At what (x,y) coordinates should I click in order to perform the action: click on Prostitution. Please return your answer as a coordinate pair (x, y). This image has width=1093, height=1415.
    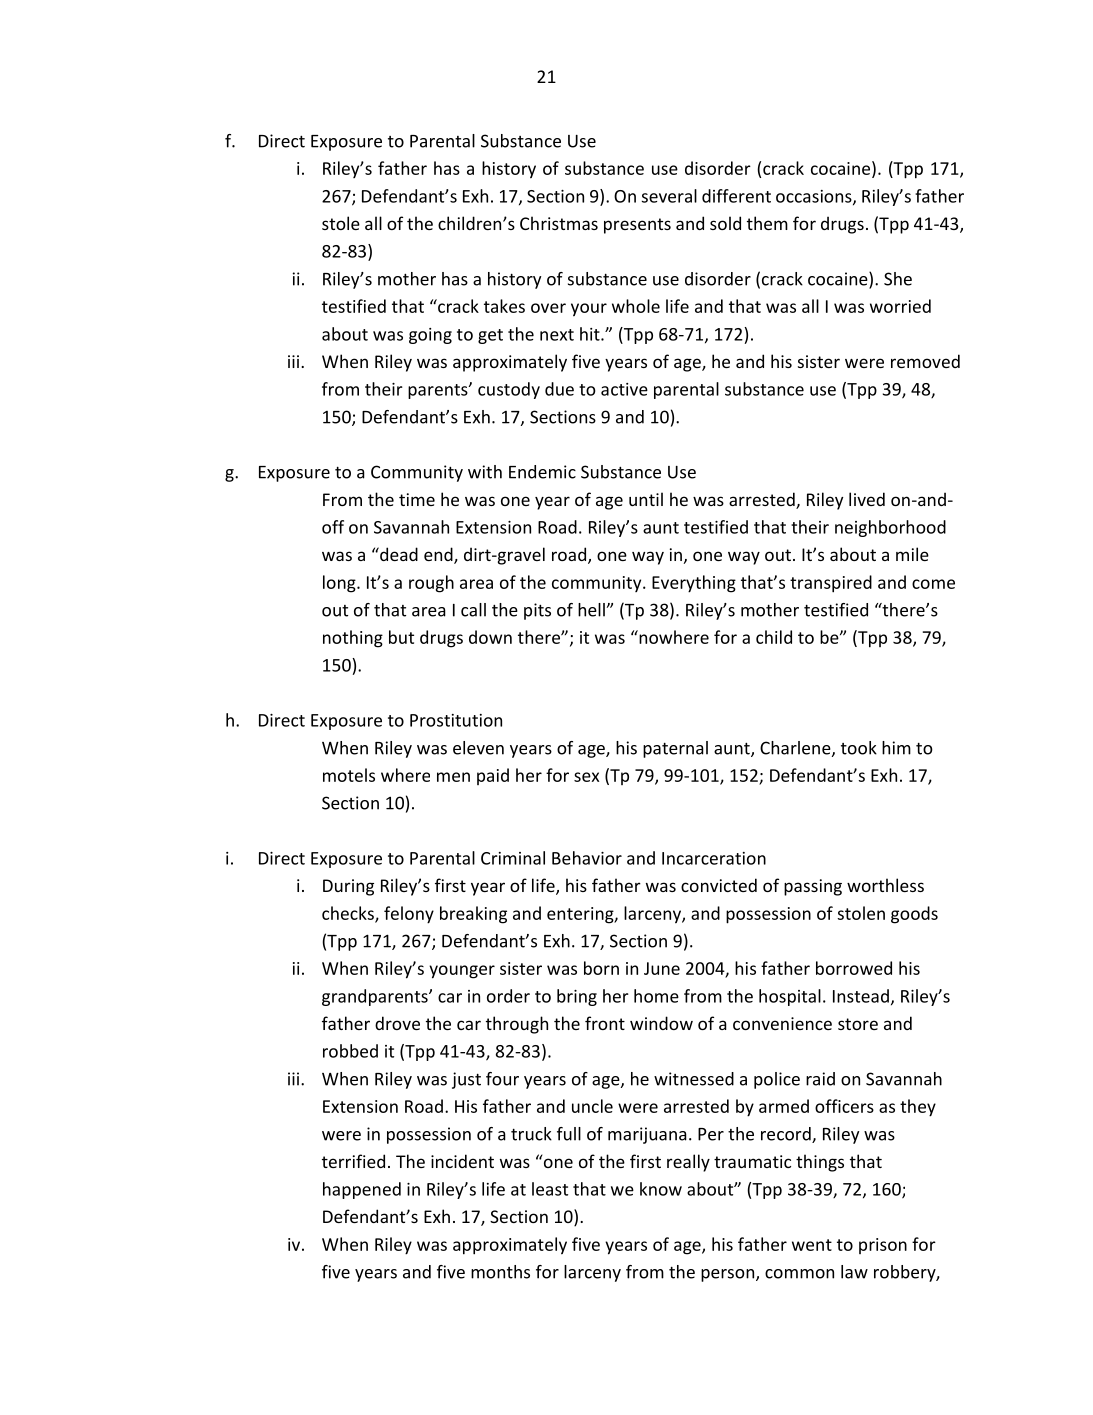
    Looking at the image, I should click on (456, 720).
